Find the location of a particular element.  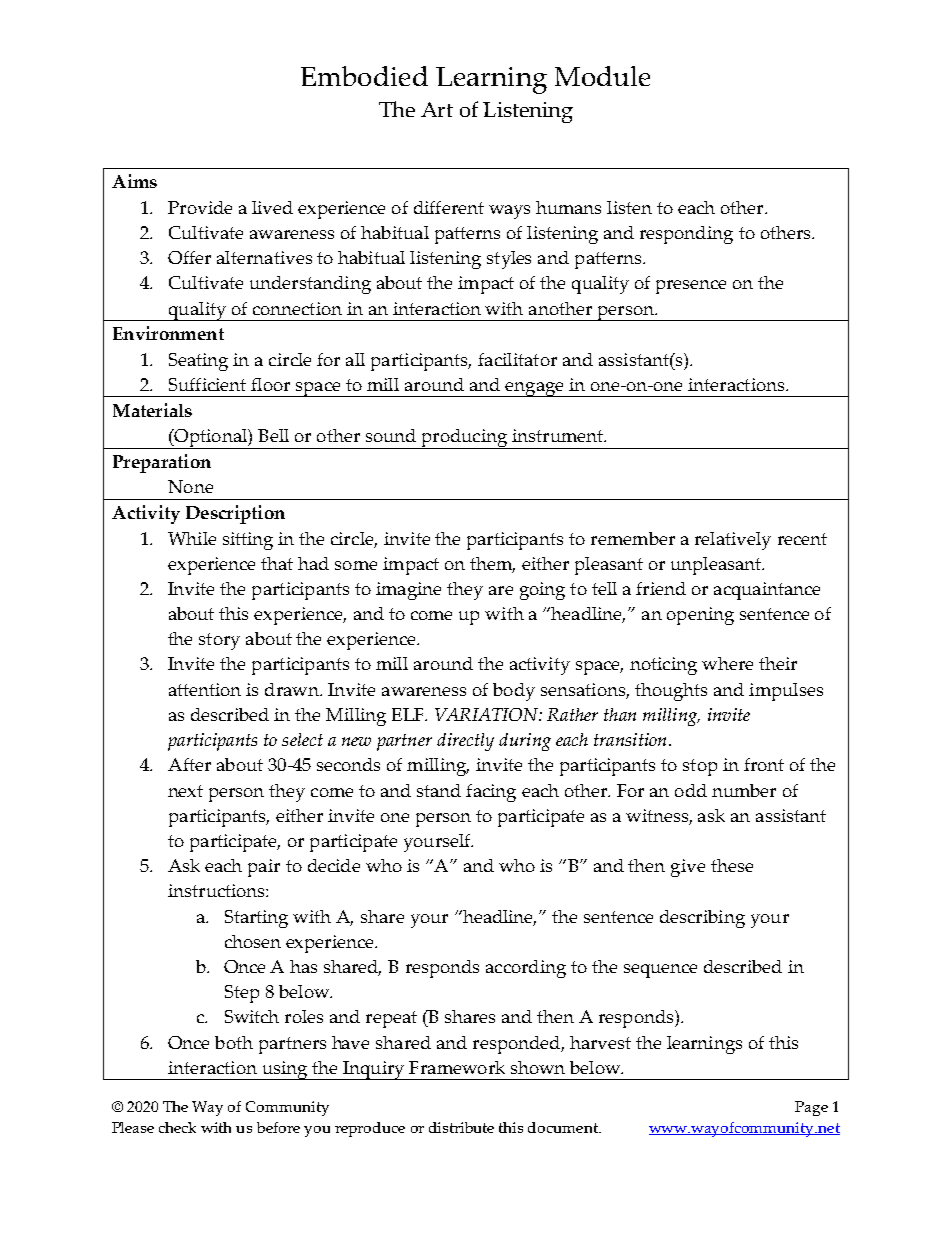

Aims is located at coordinates (134, 181).
